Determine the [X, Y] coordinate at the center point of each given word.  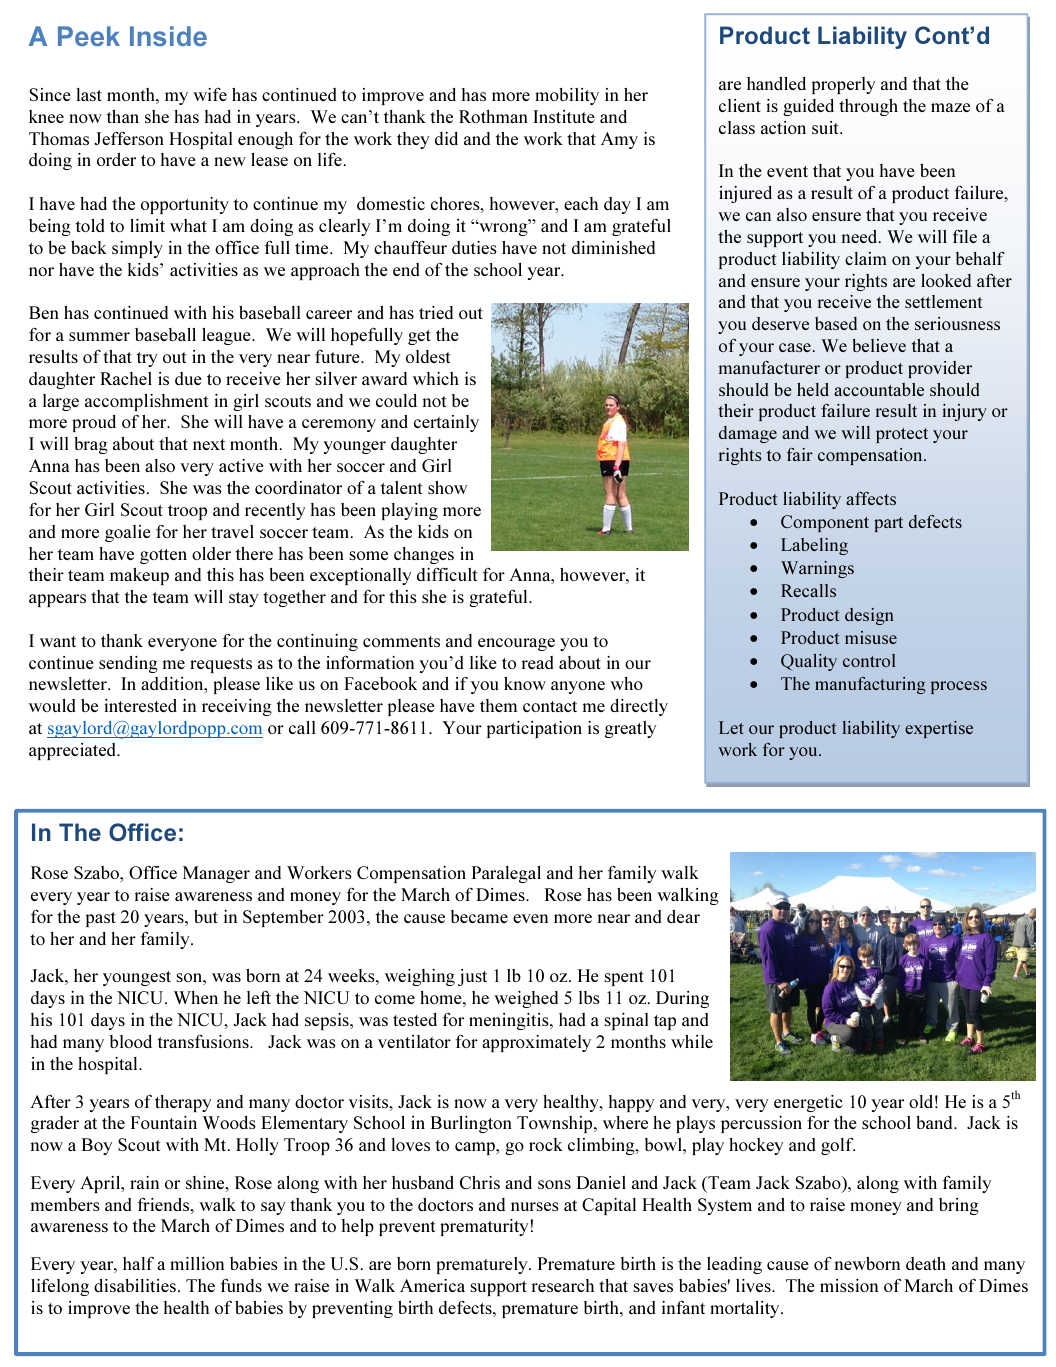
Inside [168, 36]
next [209, 444]
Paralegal [506, 874]
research [563, 1285]
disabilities [135, 1285]
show [447, 487]
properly [843, 85]
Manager [216, 874]
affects [871, 498]
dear [683, 916]
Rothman [493, 116]
